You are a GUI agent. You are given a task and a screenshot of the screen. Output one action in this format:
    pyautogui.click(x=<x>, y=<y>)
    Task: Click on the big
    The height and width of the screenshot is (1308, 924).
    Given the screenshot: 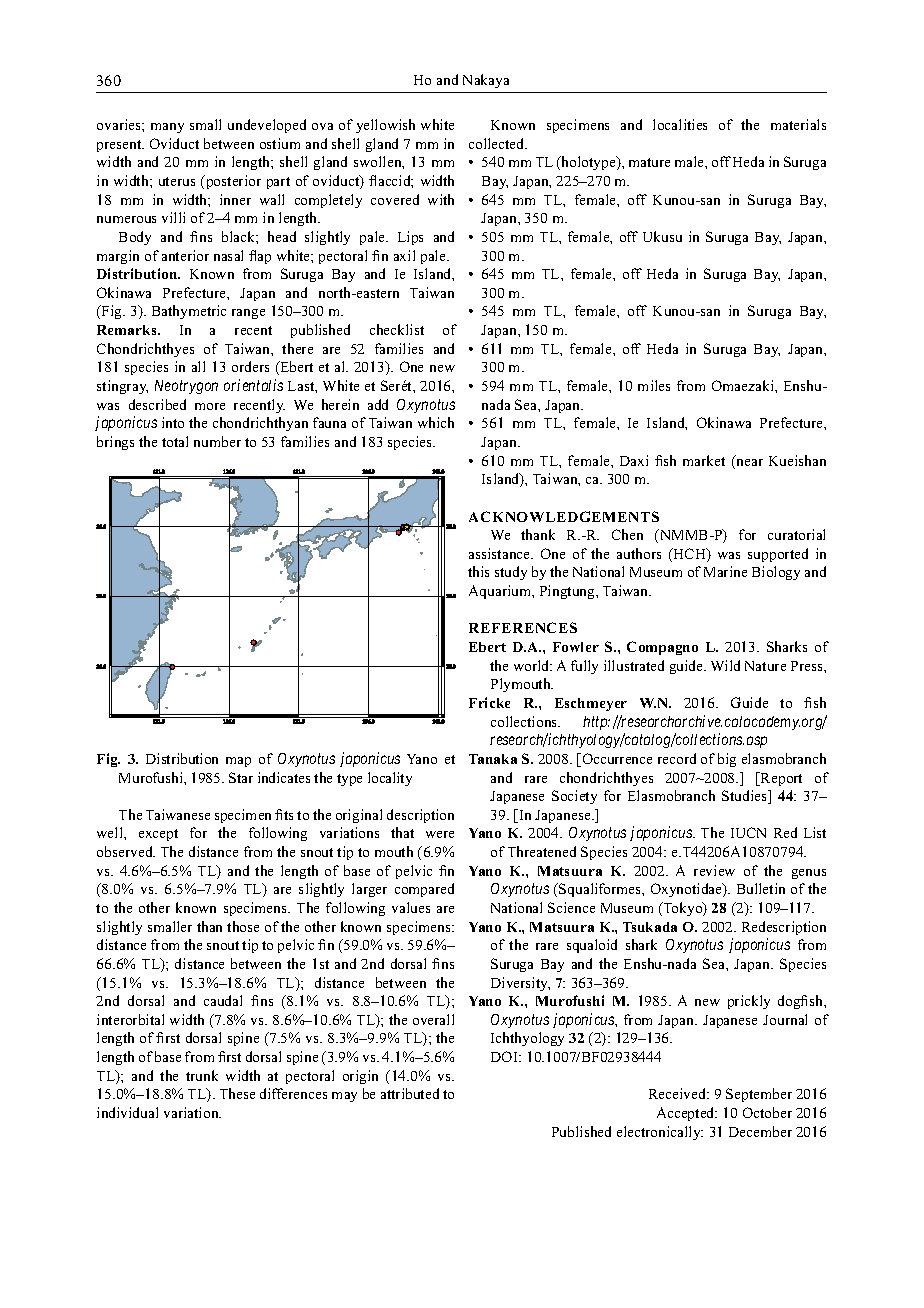 What is the action you would take?
    pyautogui.click(x=727, y=760)
